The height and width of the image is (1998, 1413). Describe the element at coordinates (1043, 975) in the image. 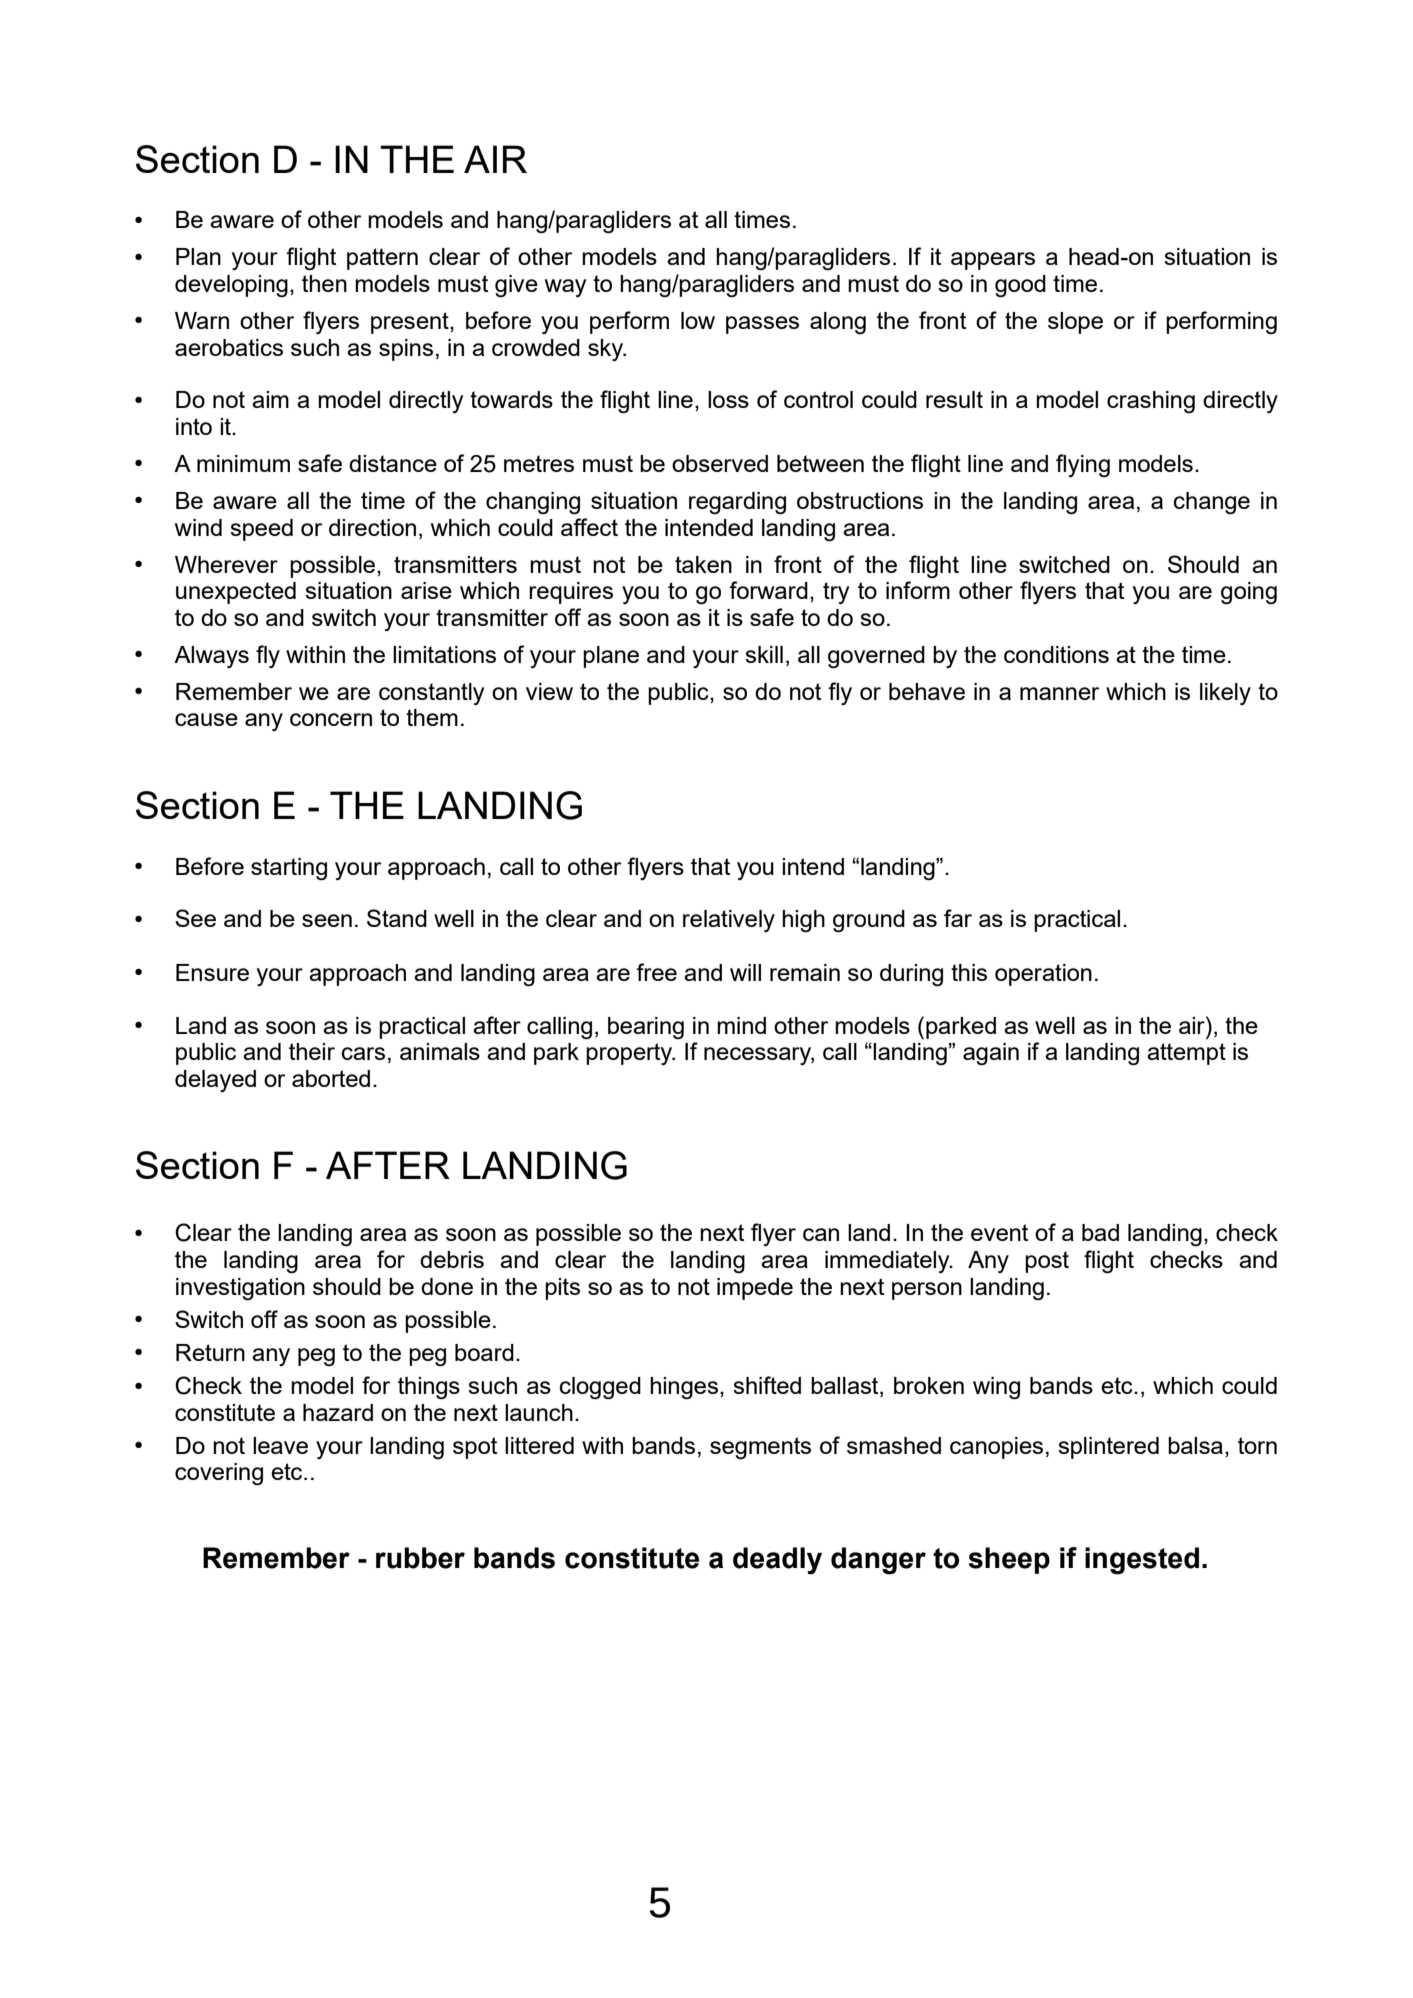

I see `operation` at that location.
